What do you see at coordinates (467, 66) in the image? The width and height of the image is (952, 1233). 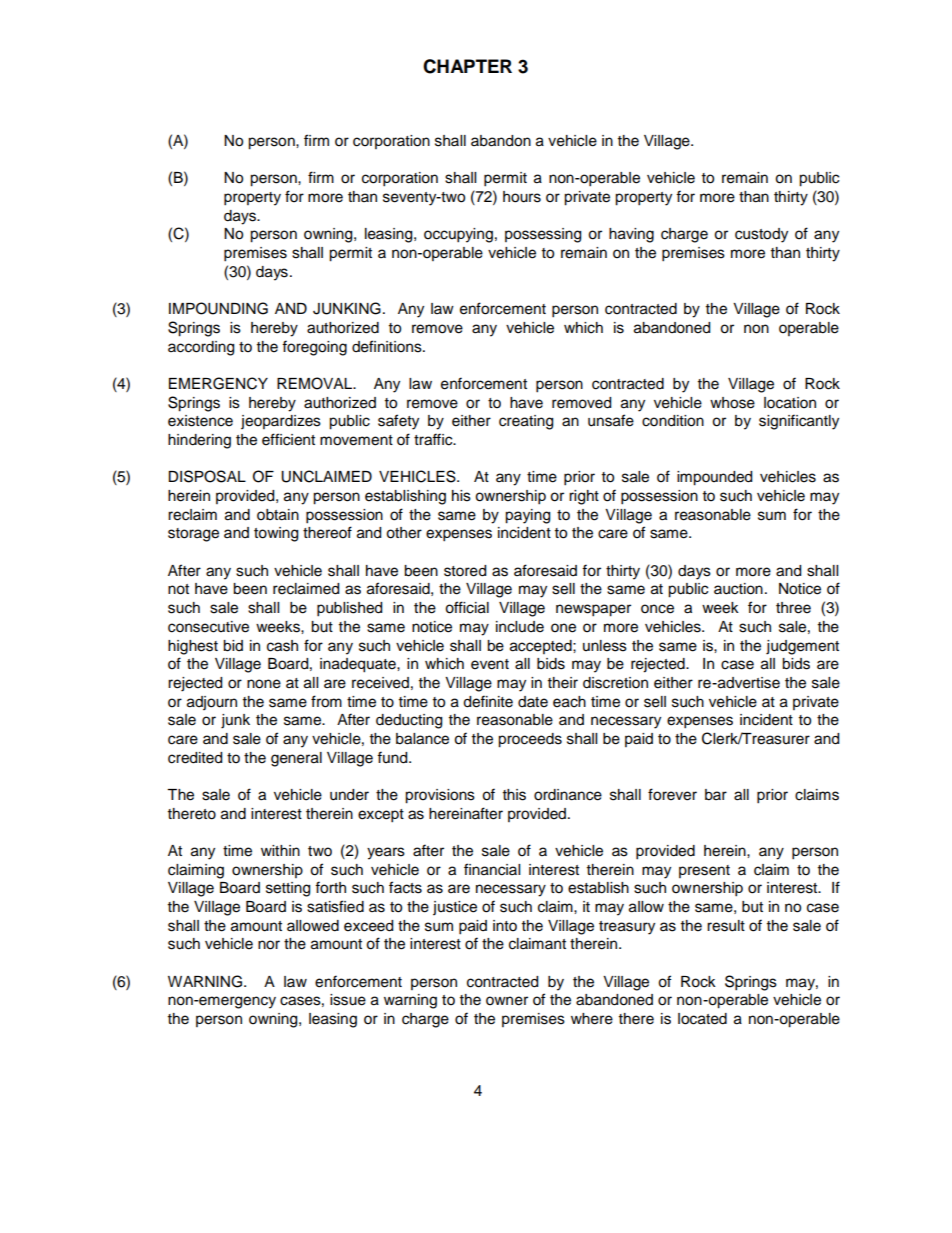 I see `CHAPTER` at bounding box center [467, 66].
